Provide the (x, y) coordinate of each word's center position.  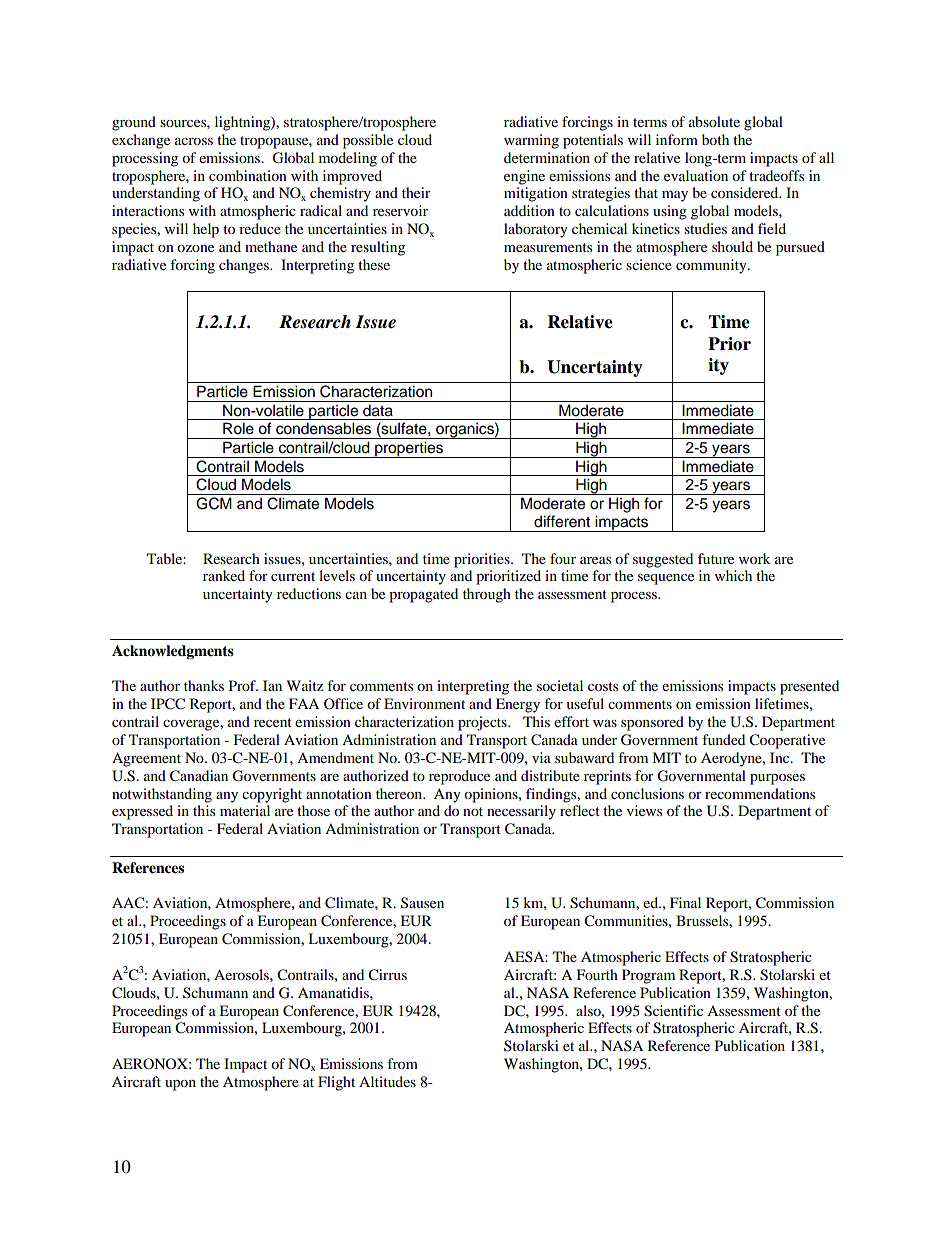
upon (180, 1085)
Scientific (673, 1011)
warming (531, 141)
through (487, 595)
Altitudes (387, 1081)
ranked (224, 575)
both (715, 139)
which (733, 575)
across (194, 141)
